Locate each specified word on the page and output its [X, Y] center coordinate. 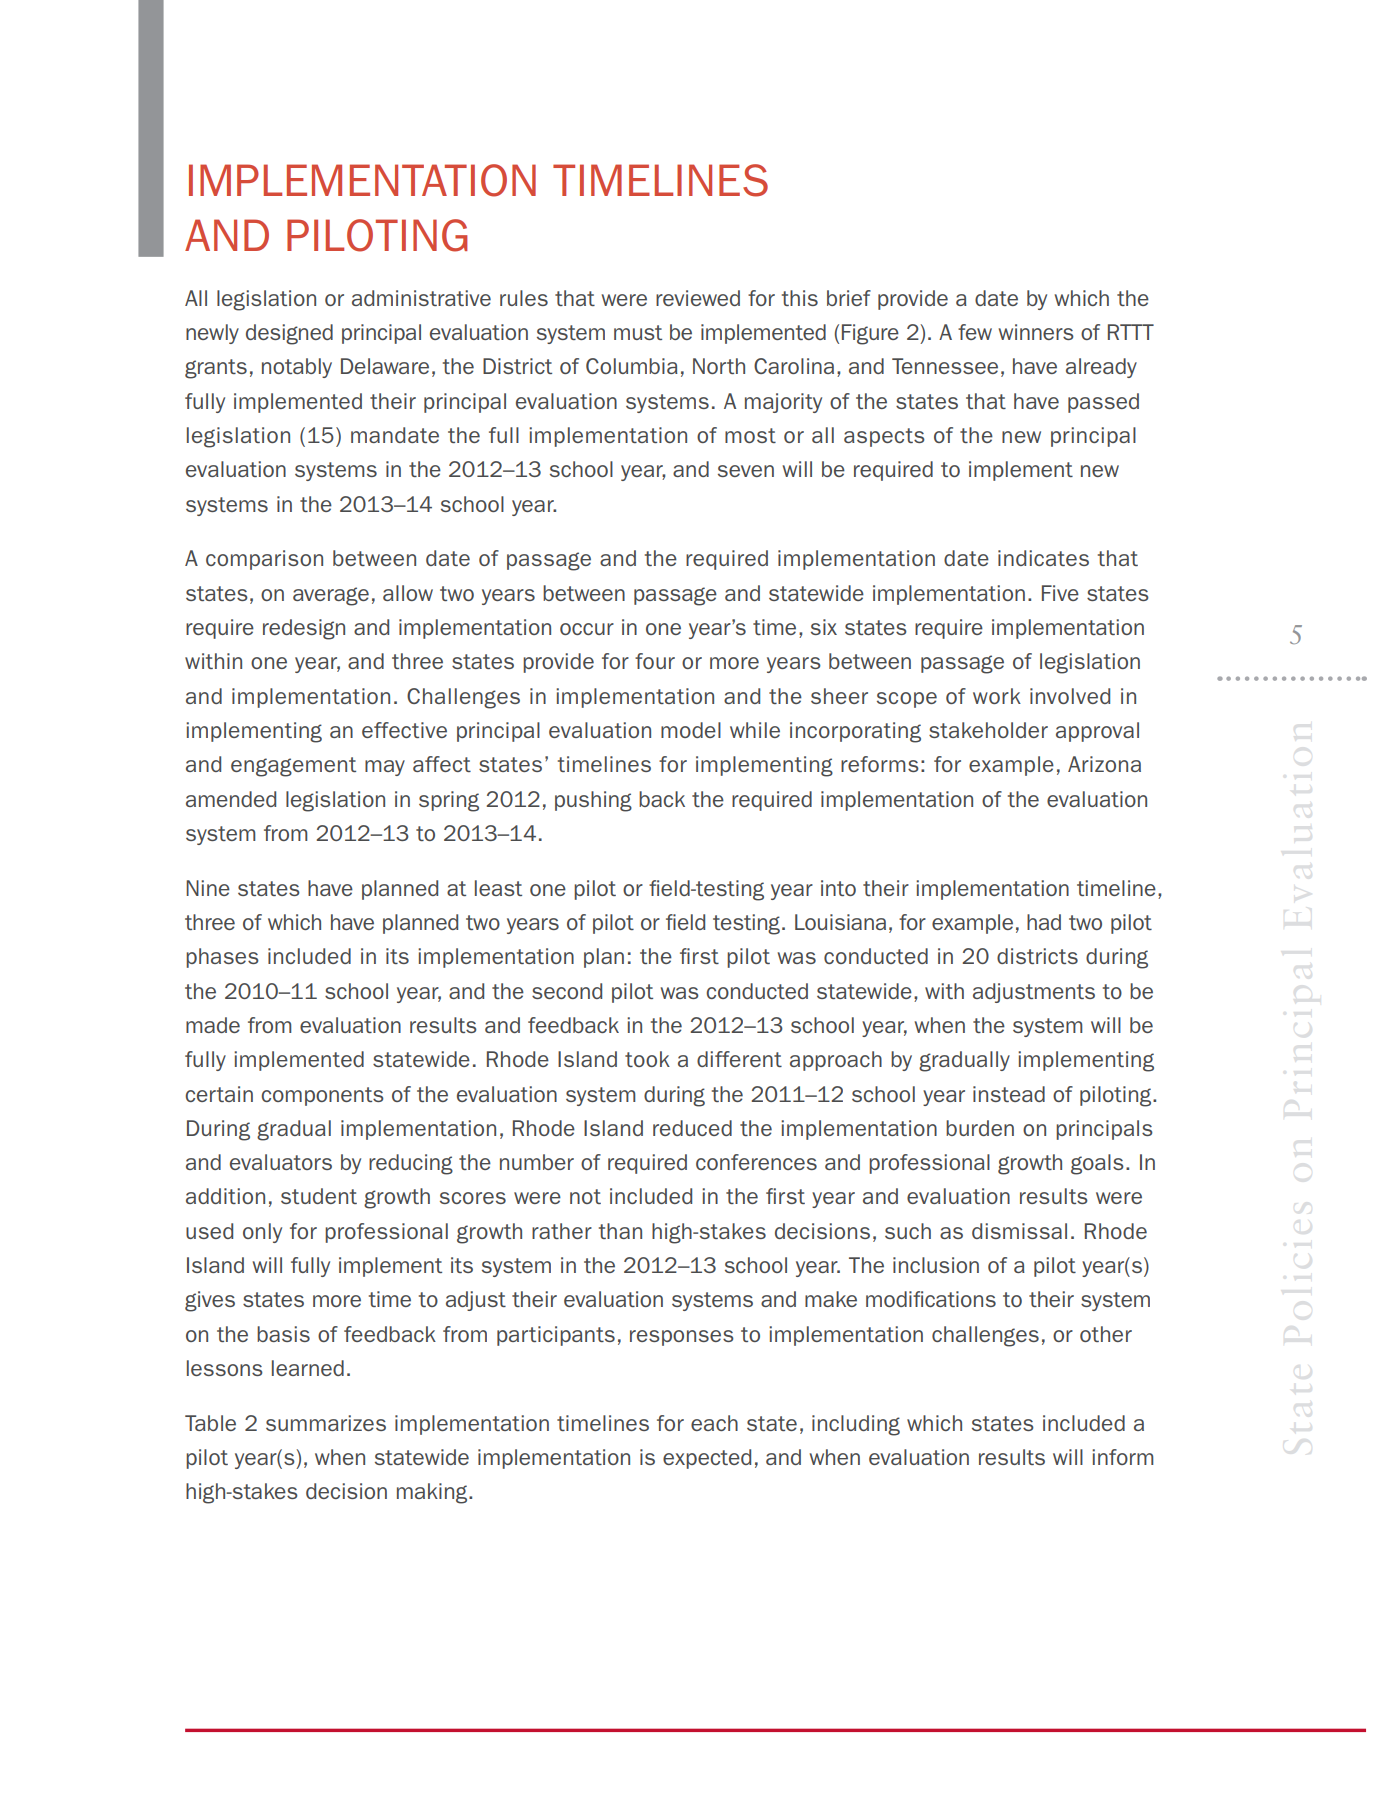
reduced [692, 1128]
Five [1060, 593]
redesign [304, 629]
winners [1036, 332]
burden [980, 1128]
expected [707, 1459]
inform [1123, 1457]
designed [289, 334]
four [655, 661]
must [638, 332]
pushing [593, 801]
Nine [208, 888]
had [1044, 922]
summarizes [326, 1423]
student [319, 1196]
